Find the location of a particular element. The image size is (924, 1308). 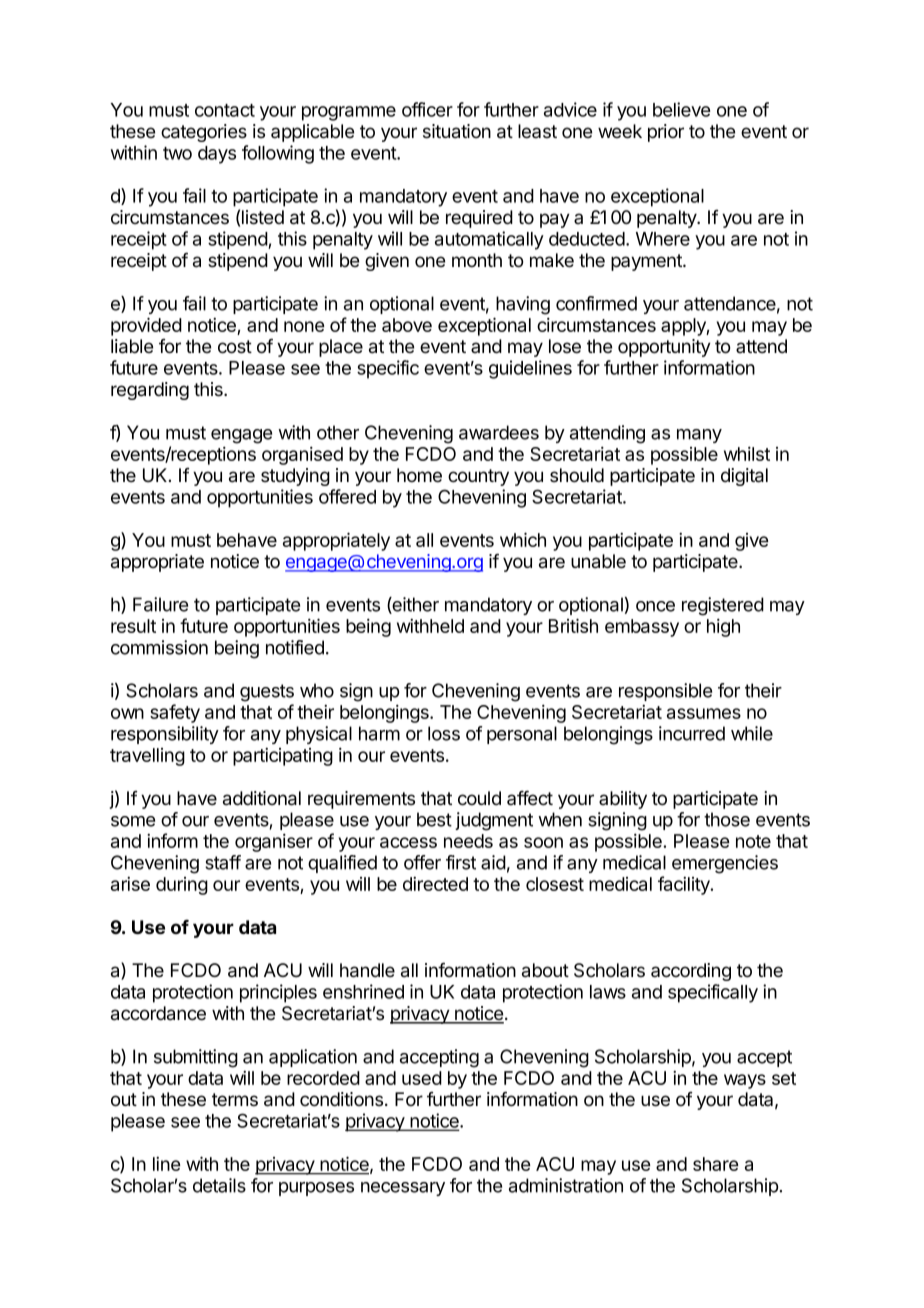

high is located at coordinates (723, 628).
